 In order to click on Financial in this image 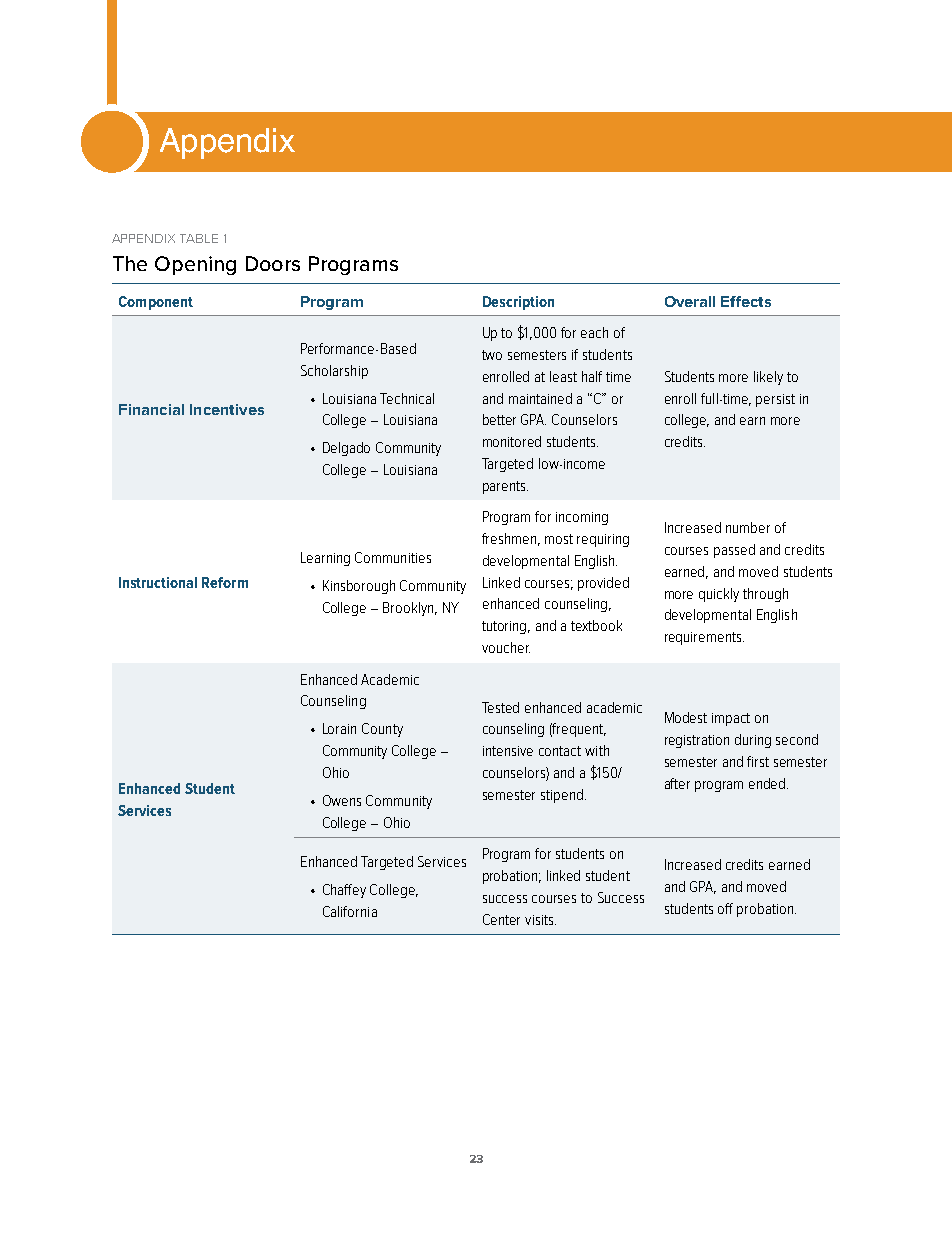, I will do `click(151, 409)`.
